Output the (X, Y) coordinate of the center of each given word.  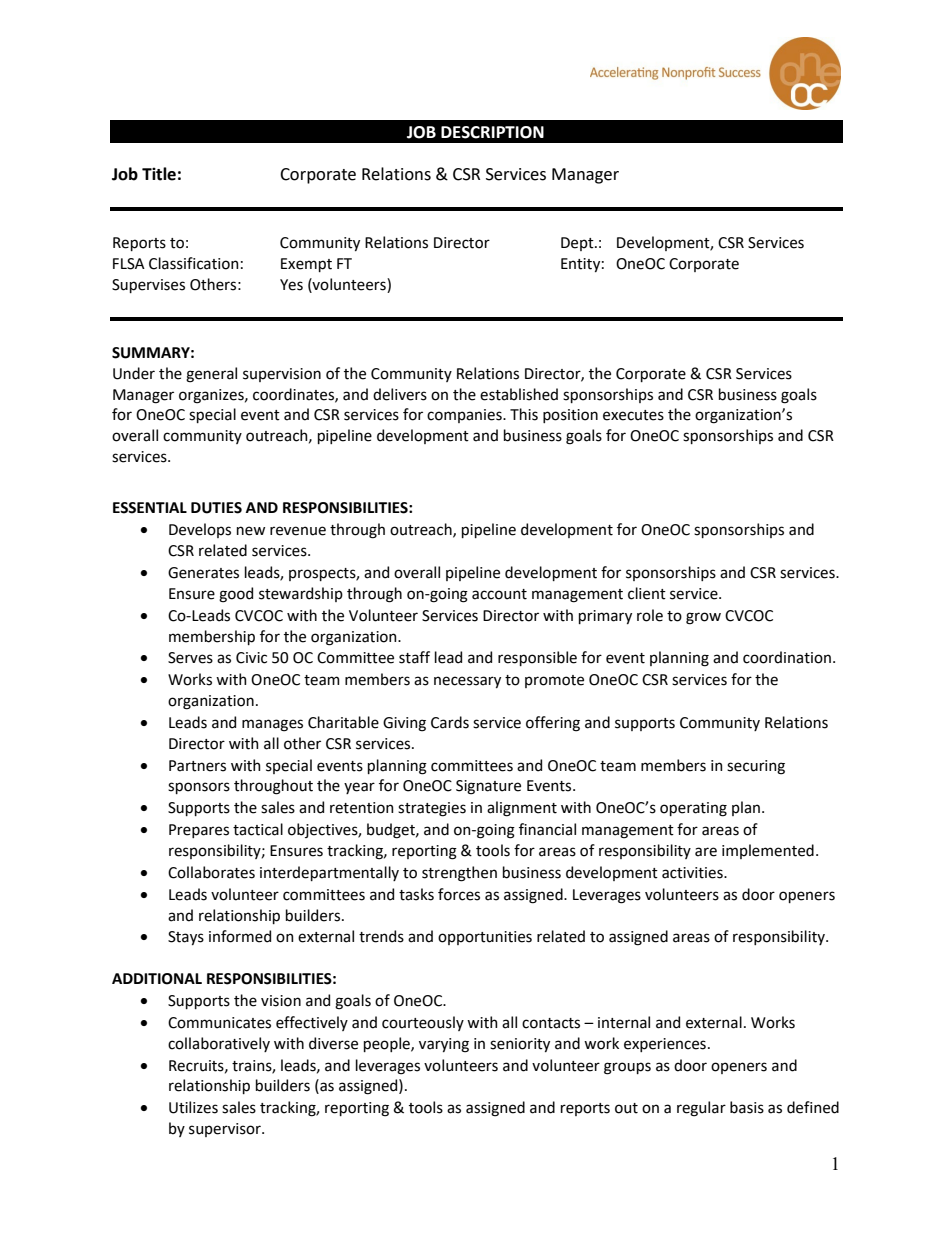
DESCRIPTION (492, 132)
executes (633, 415)
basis (747, 1107)
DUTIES (216, 508)
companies (465, 416)
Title (159, 174)
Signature (488, 787)
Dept (578, 244)
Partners (197, 766)
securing (756, 767)
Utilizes (193, 1107)
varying (444, 1045)
